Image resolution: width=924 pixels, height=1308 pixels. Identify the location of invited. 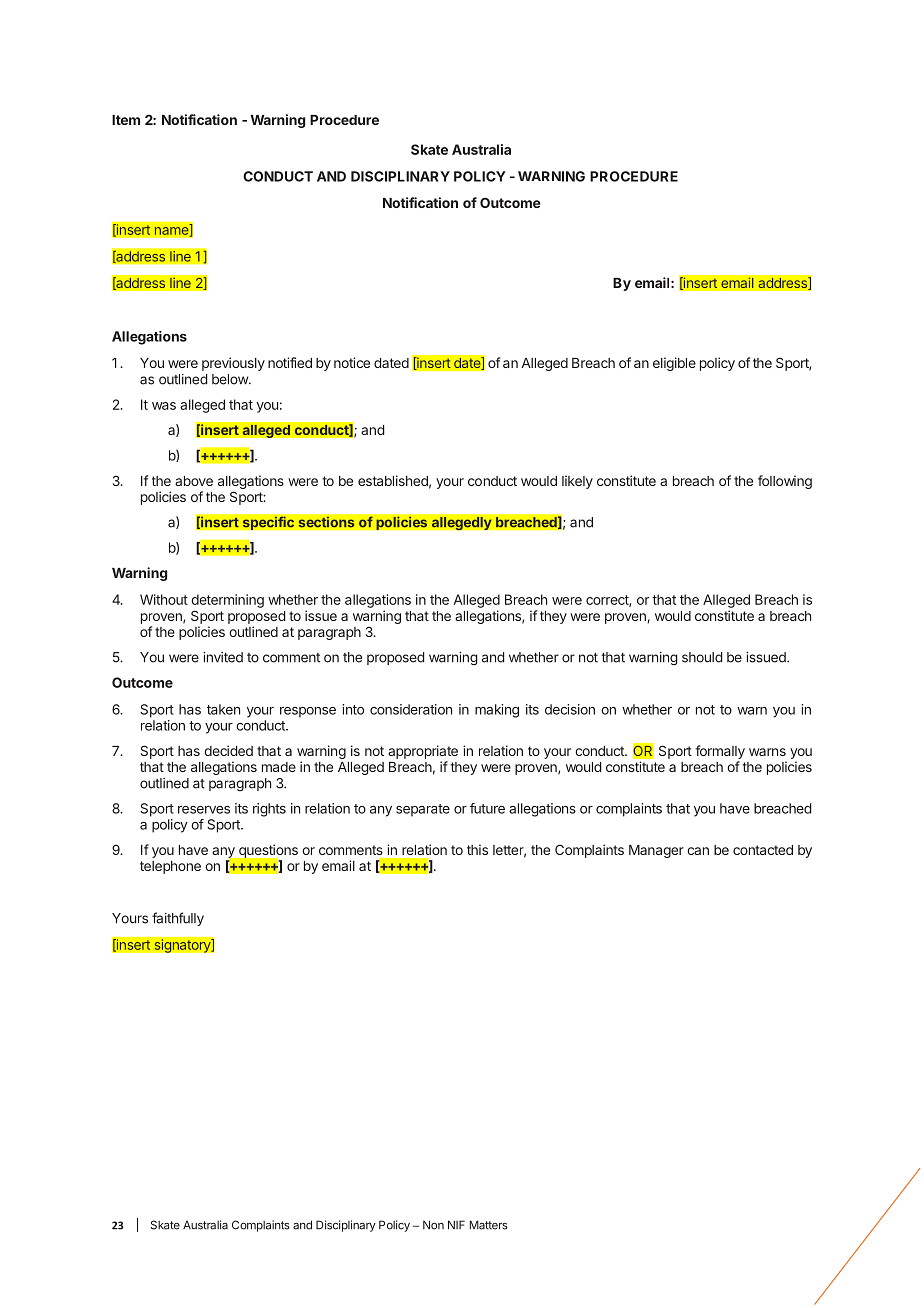
(223, 657).
